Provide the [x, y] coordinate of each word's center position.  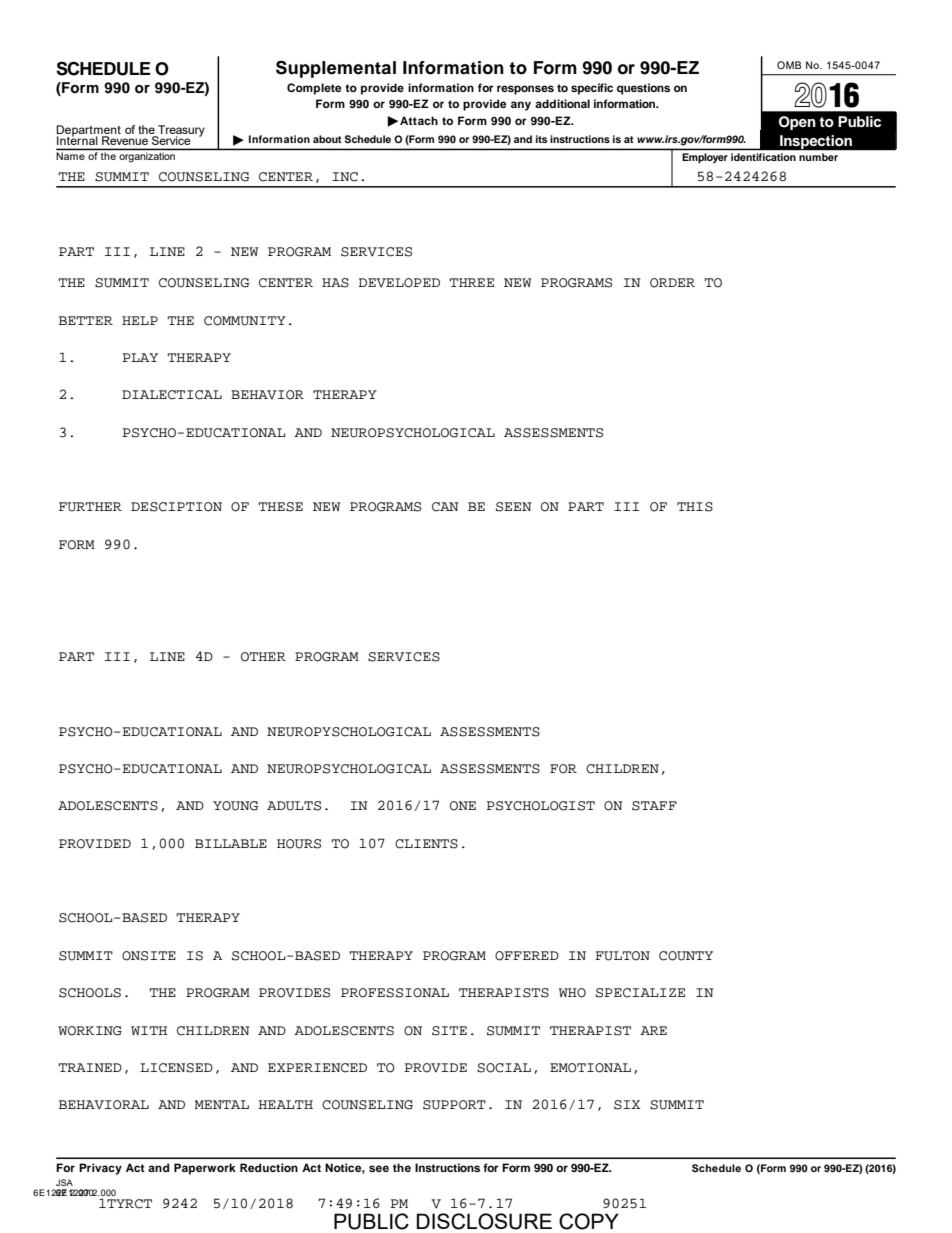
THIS [695, 507]
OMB [789, 65]
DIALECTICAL [172, 395]
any [521, 106]
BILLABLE [231, 843]
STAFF [654, 806]
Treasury [180, 132]
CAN [445, 507]
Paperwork [205, 1169]
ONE [463, 806]
